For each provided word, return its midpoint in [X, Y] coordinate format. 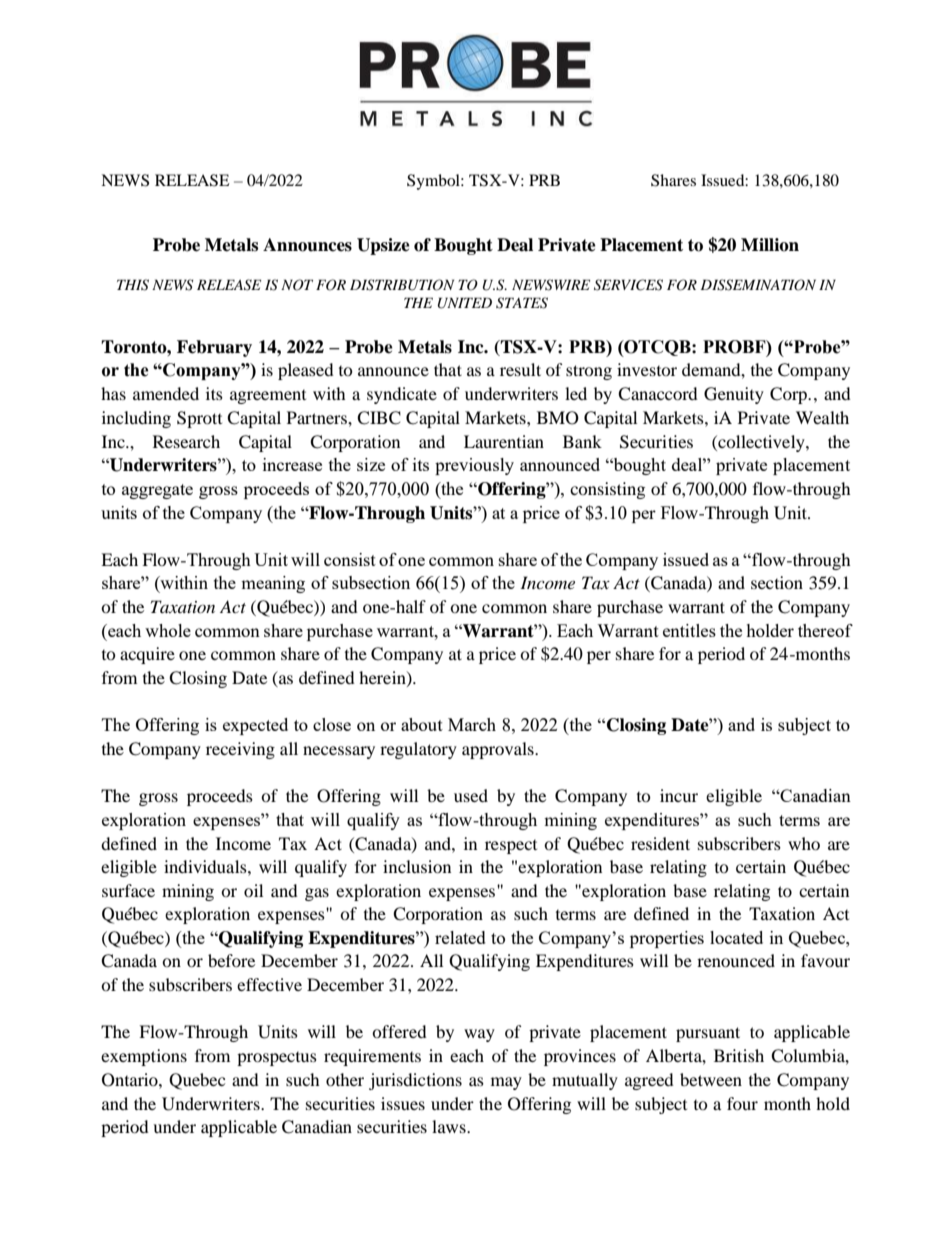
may [506, 1083]
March [472, 724]
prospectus [277, 1059]
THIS [133, 285]
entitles [689, 630]
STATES [522, 303]
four [742, 1103]
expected [255, 726]
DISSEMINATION [758, 285]
